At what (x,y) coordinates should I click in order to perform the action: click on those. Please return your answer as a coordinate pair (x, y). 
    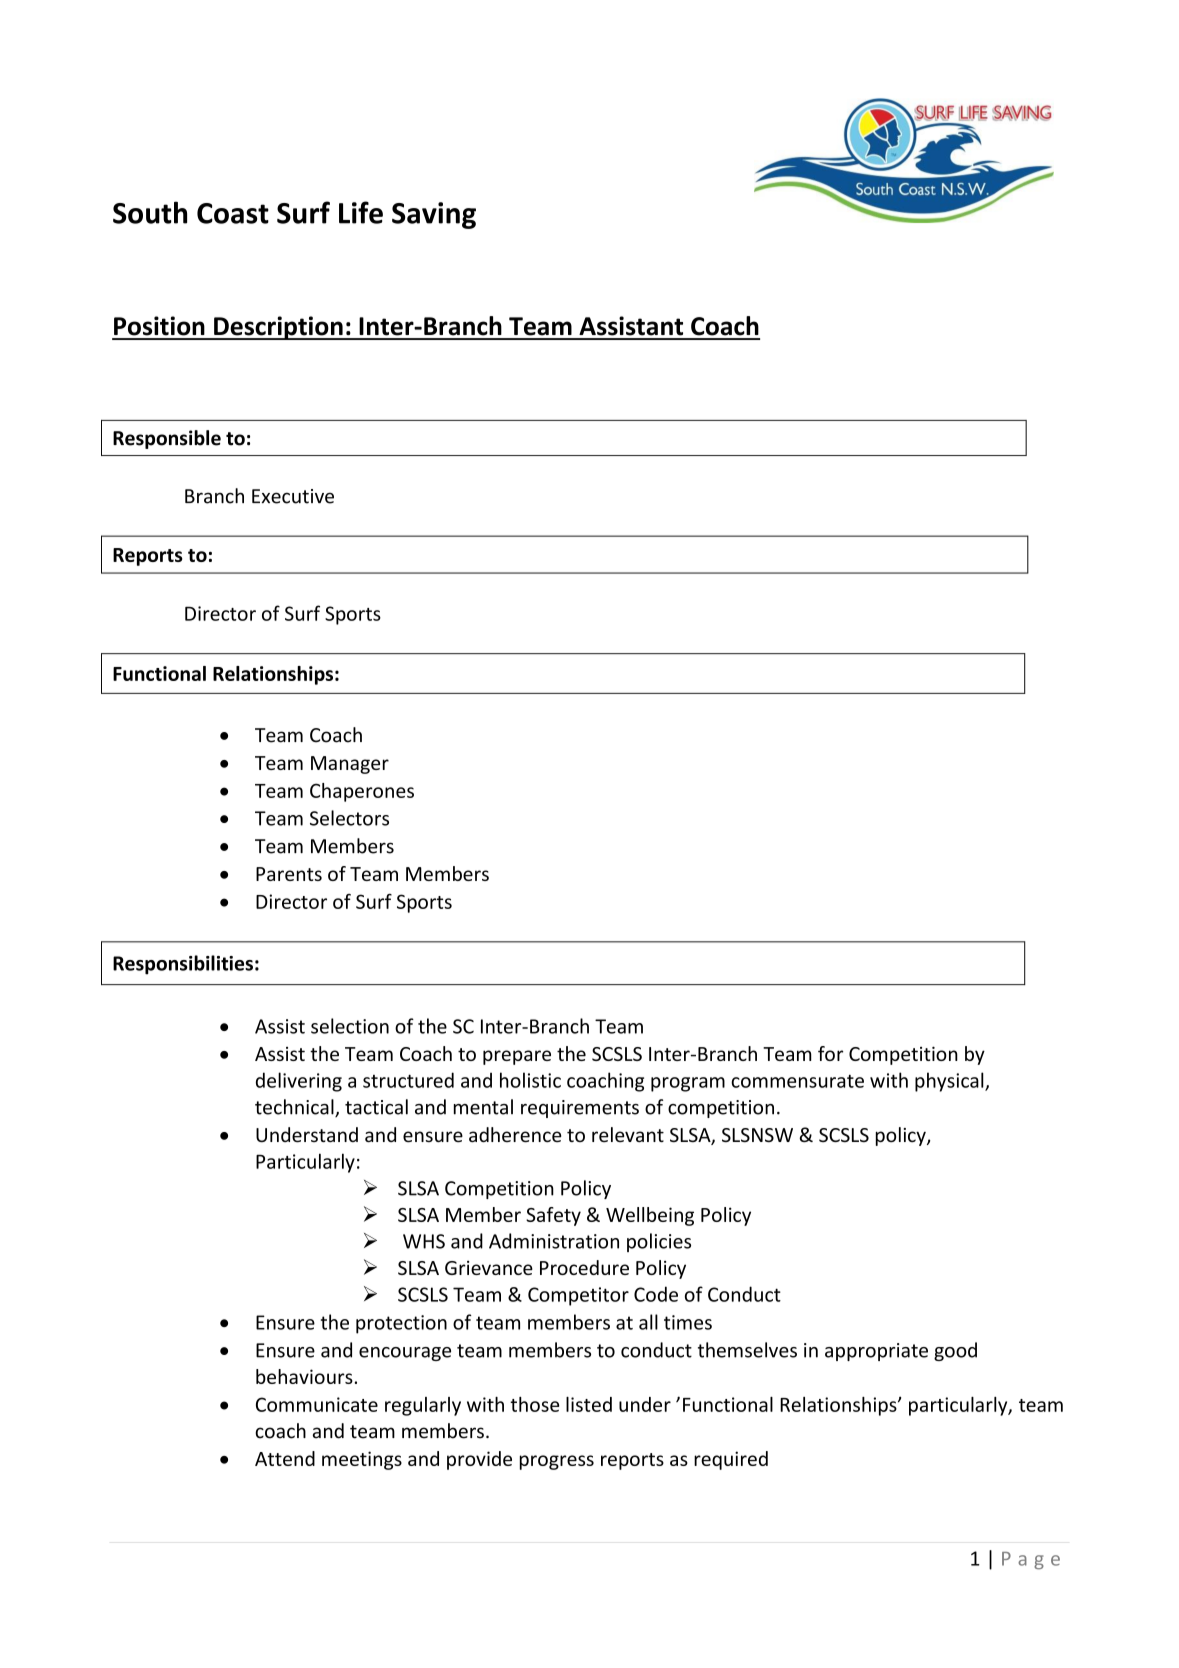
    Looking at the image, I should click on (534, 1404).
